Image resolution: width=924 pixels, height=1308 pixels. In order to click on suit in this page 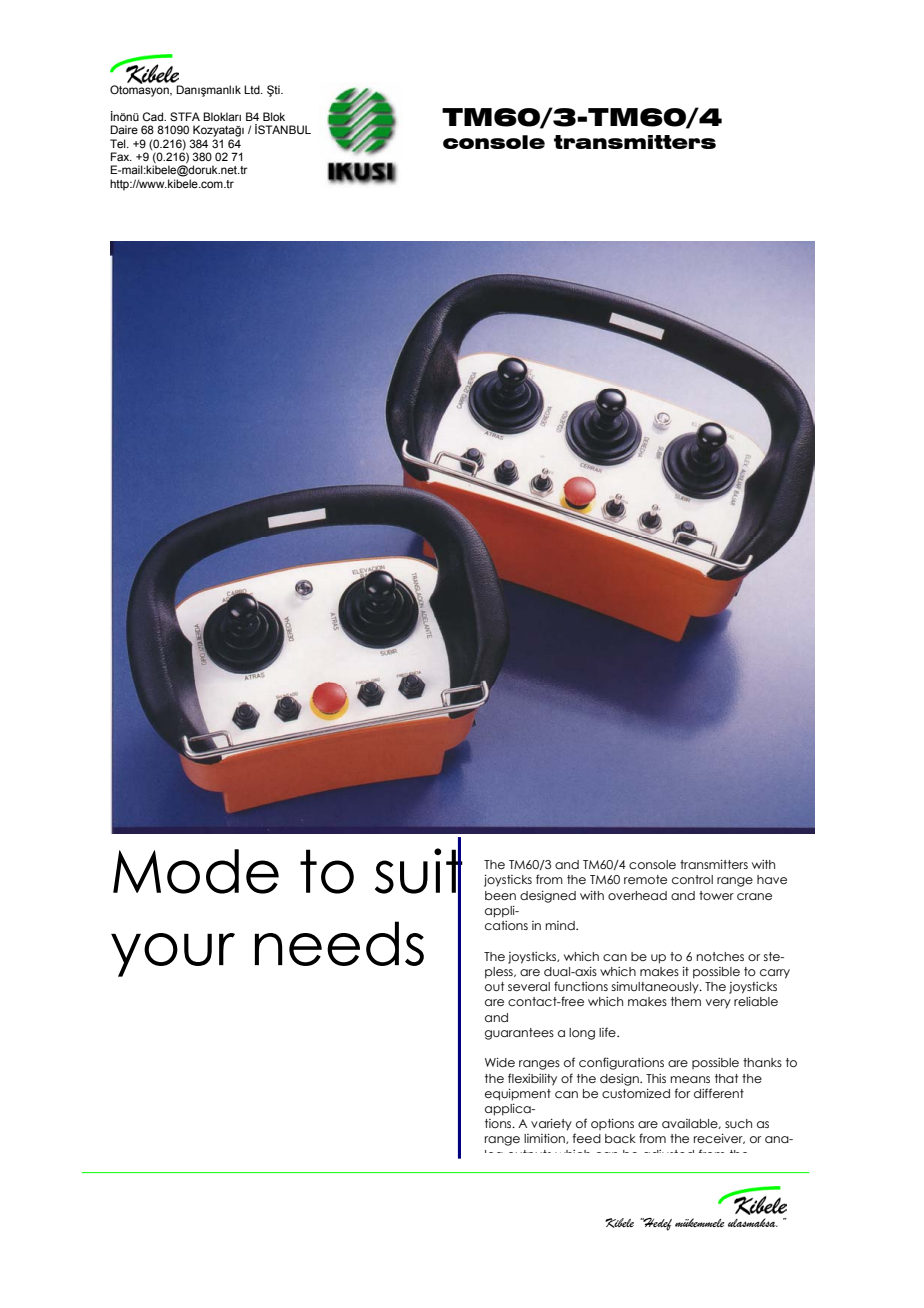, I will do `click(419, 871)`.
